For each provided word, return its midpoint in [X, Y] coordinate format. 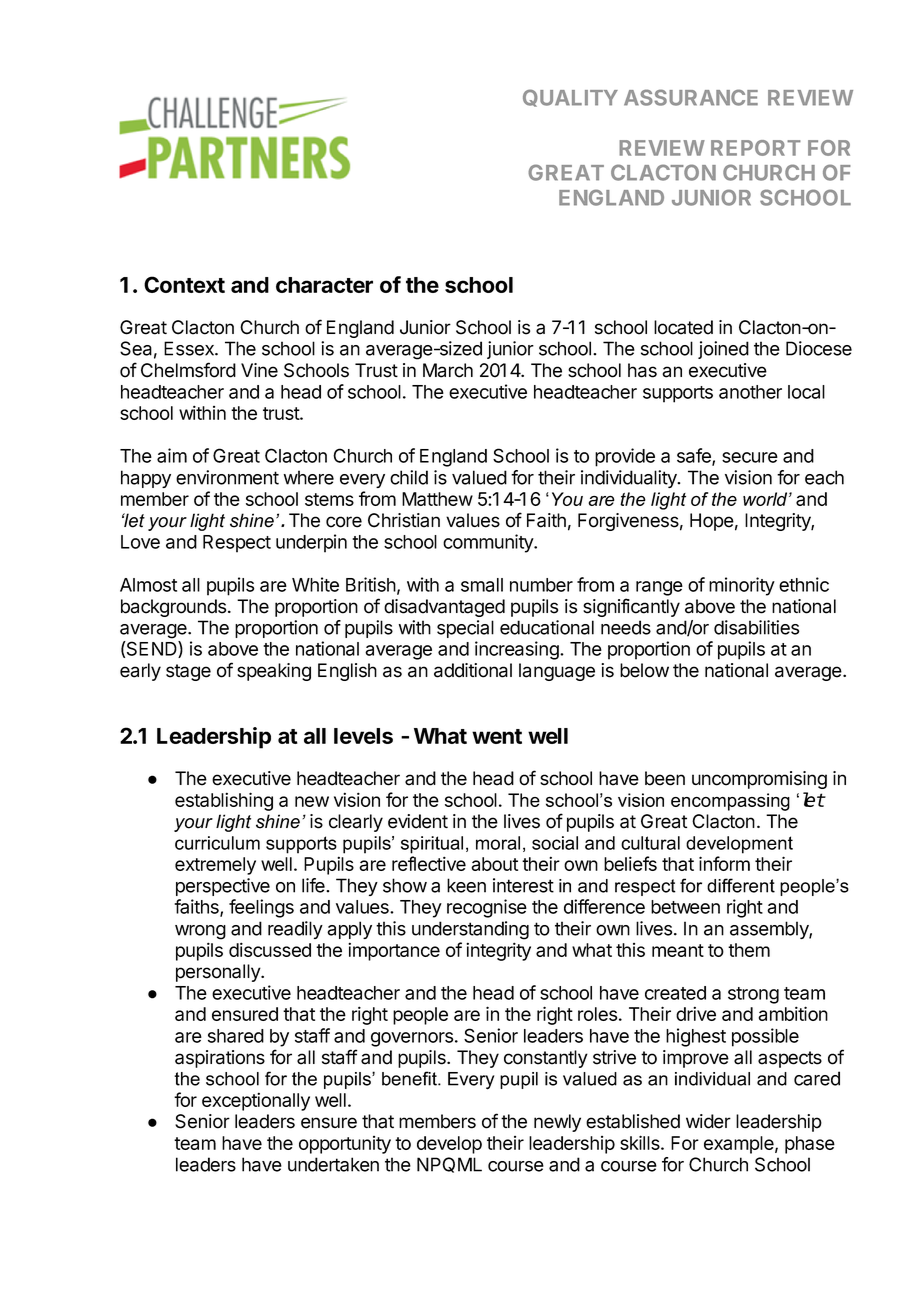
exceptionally [256, 1101]
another [750, 392]
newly [557, 1123]
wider [708, 1121]
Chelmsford [188, 370]
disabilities [756, 627]
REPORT [756, 148]
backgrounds [173, 608]
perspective [223, 887]
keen [466, 885]
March [448, 370]
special [465, 629]
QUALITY [570, 98]
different [741, 885]
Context [184, 284]
